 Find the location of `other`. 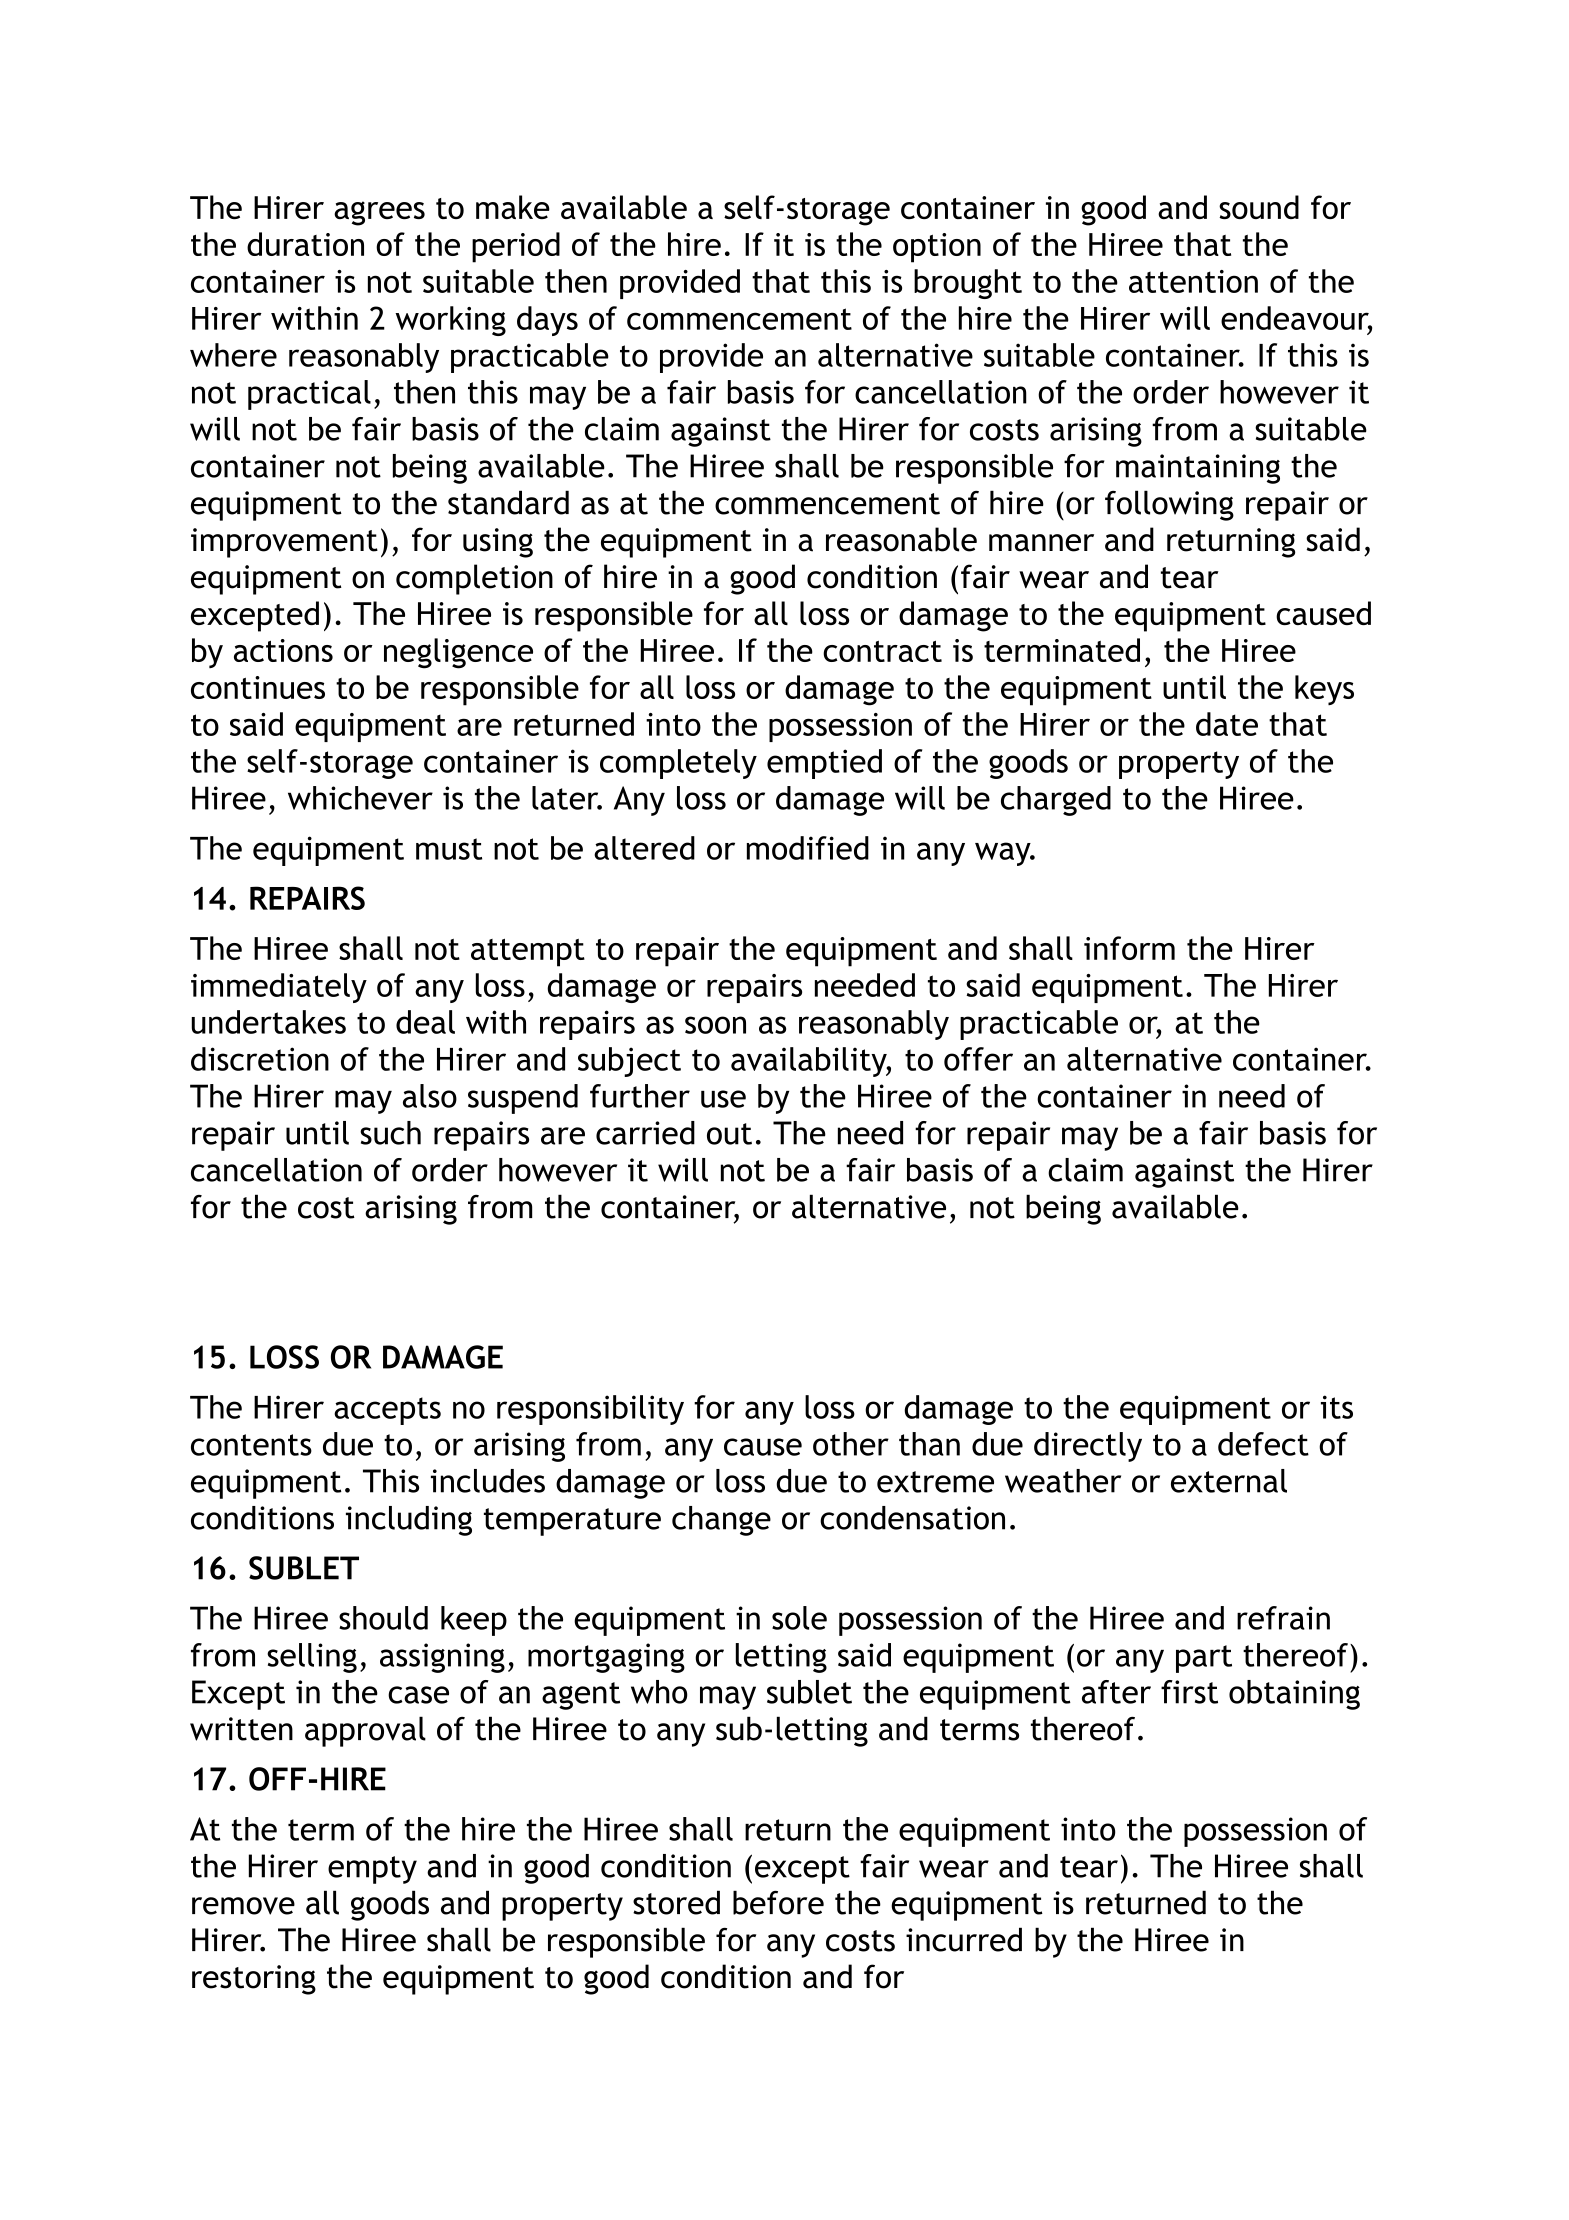

other is located at coordinates (851, 1444).
